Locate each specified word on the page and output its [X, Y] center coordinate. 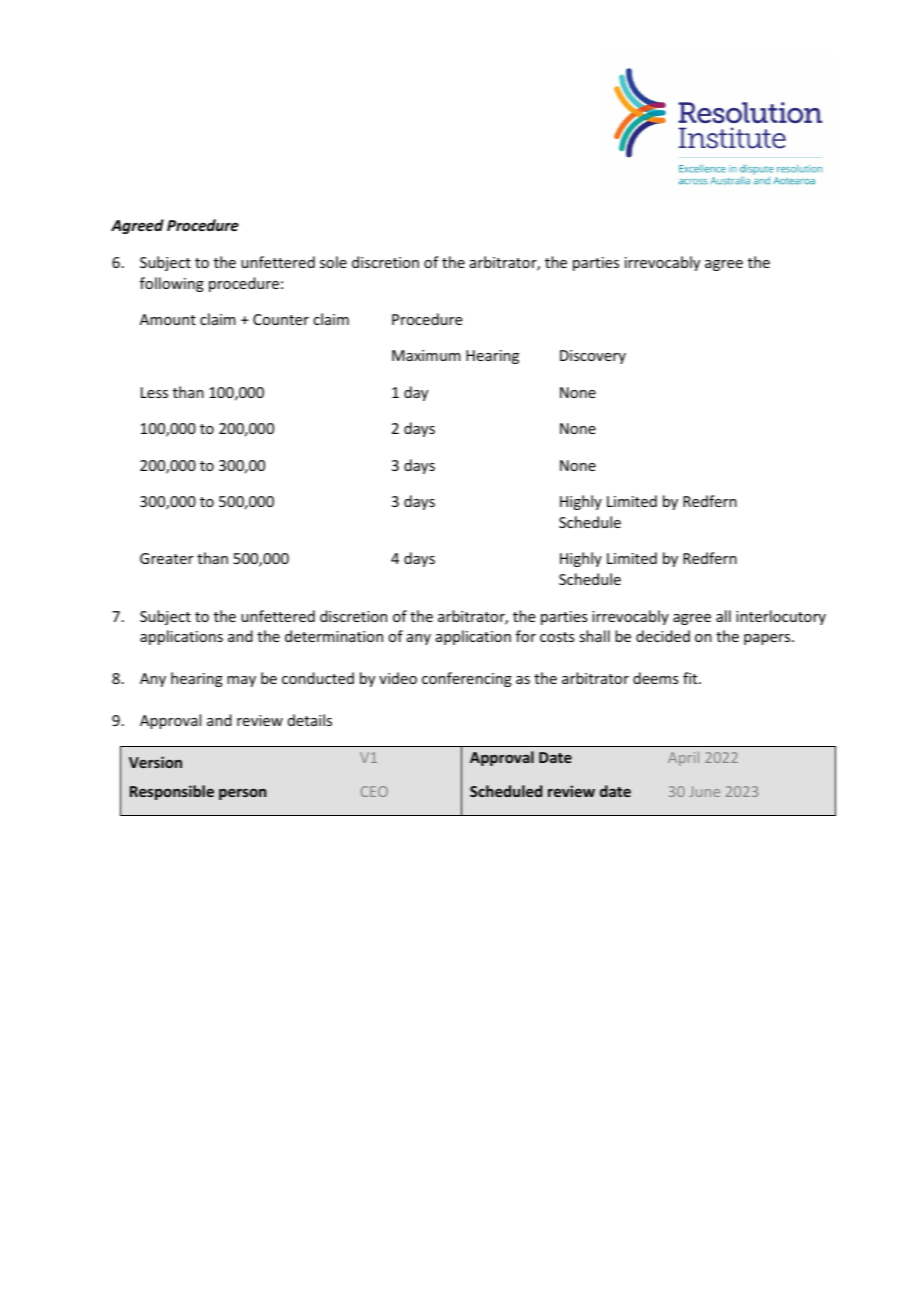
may [241, 681]
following [172, 284]
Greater [166, 558]
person [242, 794]
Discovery [593, 357]
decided [663, 636]
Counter [281, 319]
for [526, 636]
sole [333, 262]
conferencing [467, 679]
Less [154, 392]
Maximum [426, 355]
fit [691, 678]
